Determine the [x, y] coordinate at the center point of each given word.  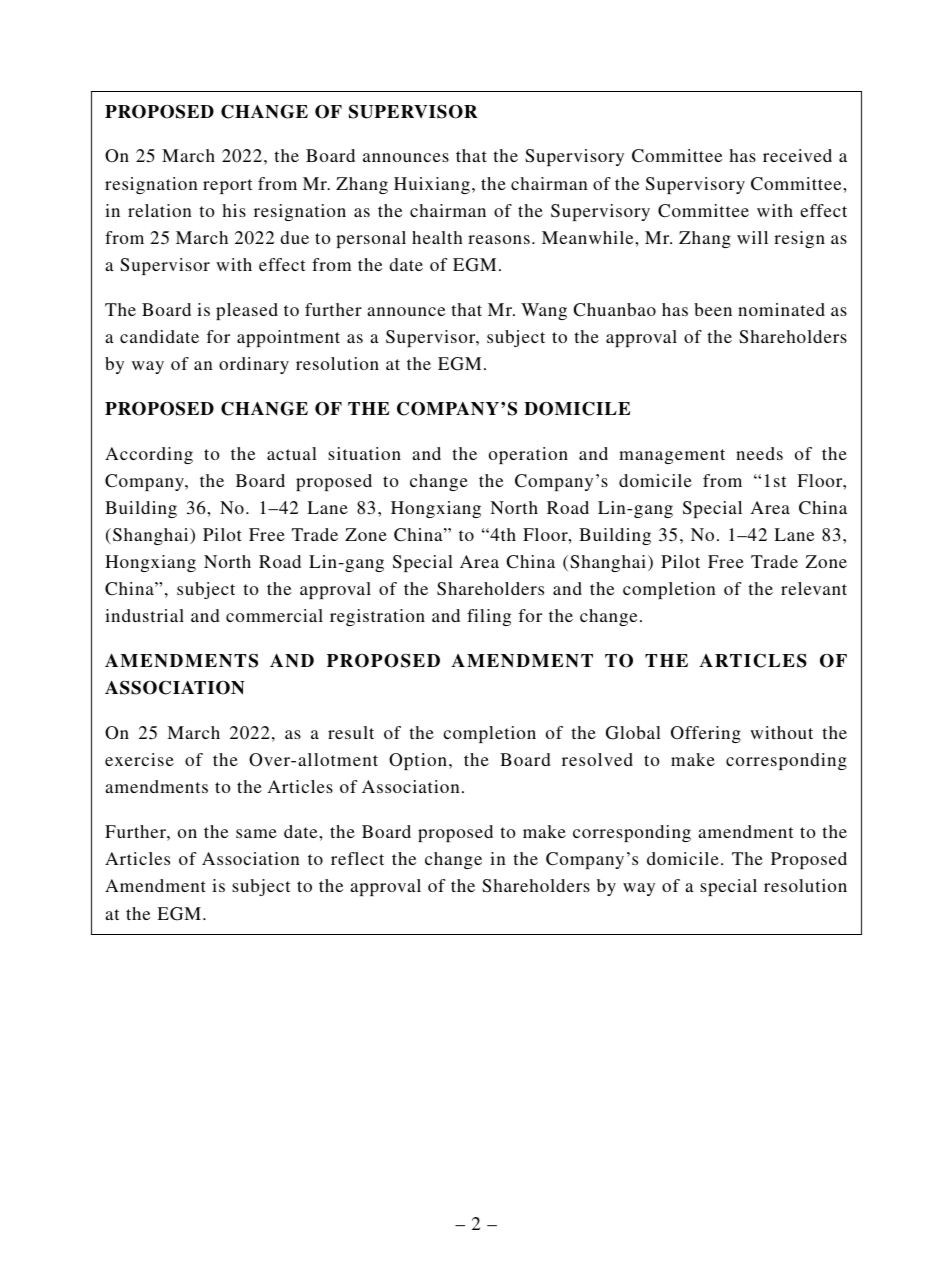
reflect [357, 858]
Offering [706, 734]
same [256, 833]
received [797, 155]
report [227, 186]
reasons [499, 239]
